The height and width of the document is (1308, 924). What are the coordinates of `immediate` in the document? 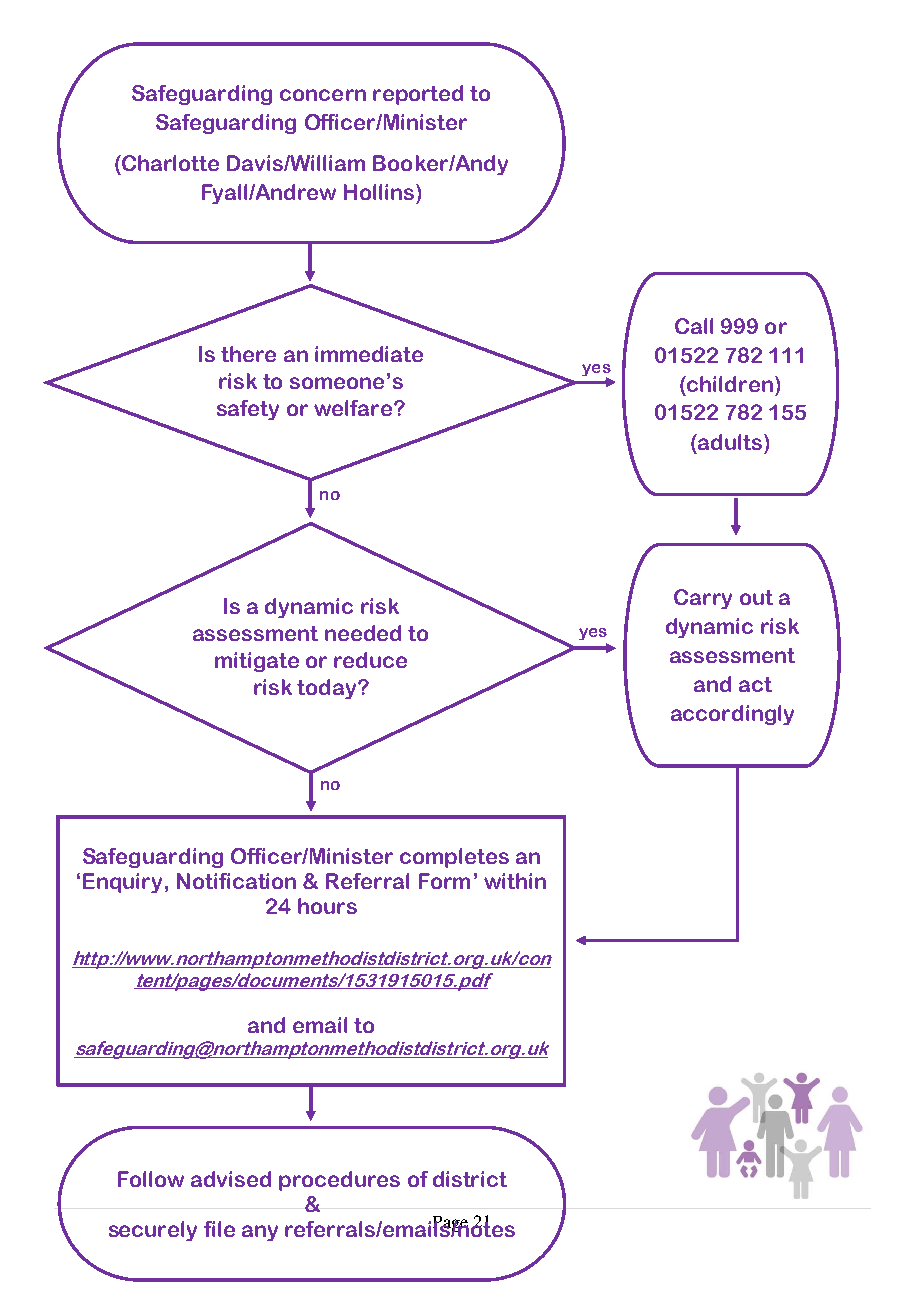 It's located at (369, 354).
